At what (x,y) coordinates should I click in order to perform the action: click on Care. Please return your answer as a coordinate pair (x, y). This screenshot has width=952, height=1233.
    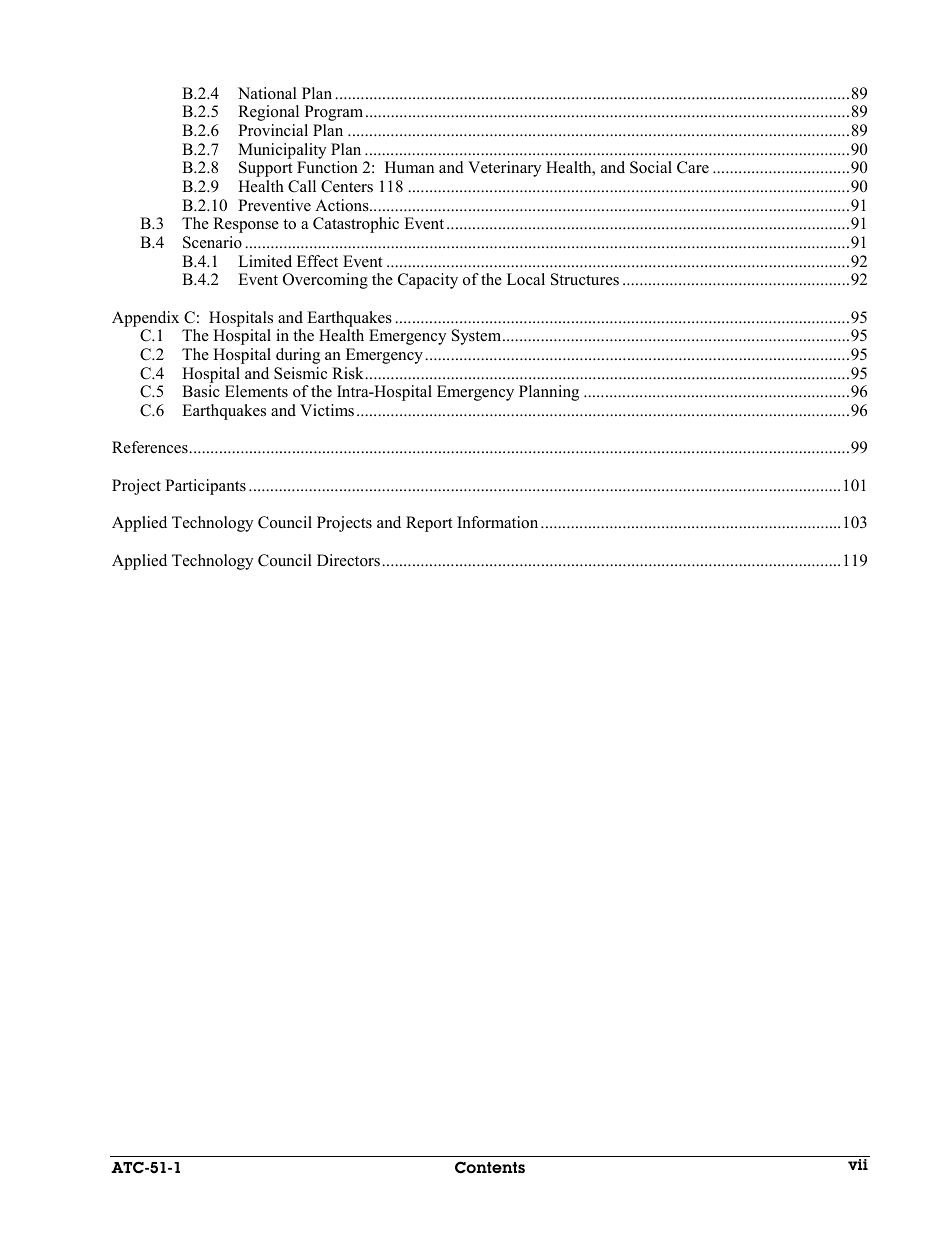
    Looking at the image, I should click on (693, 167).
